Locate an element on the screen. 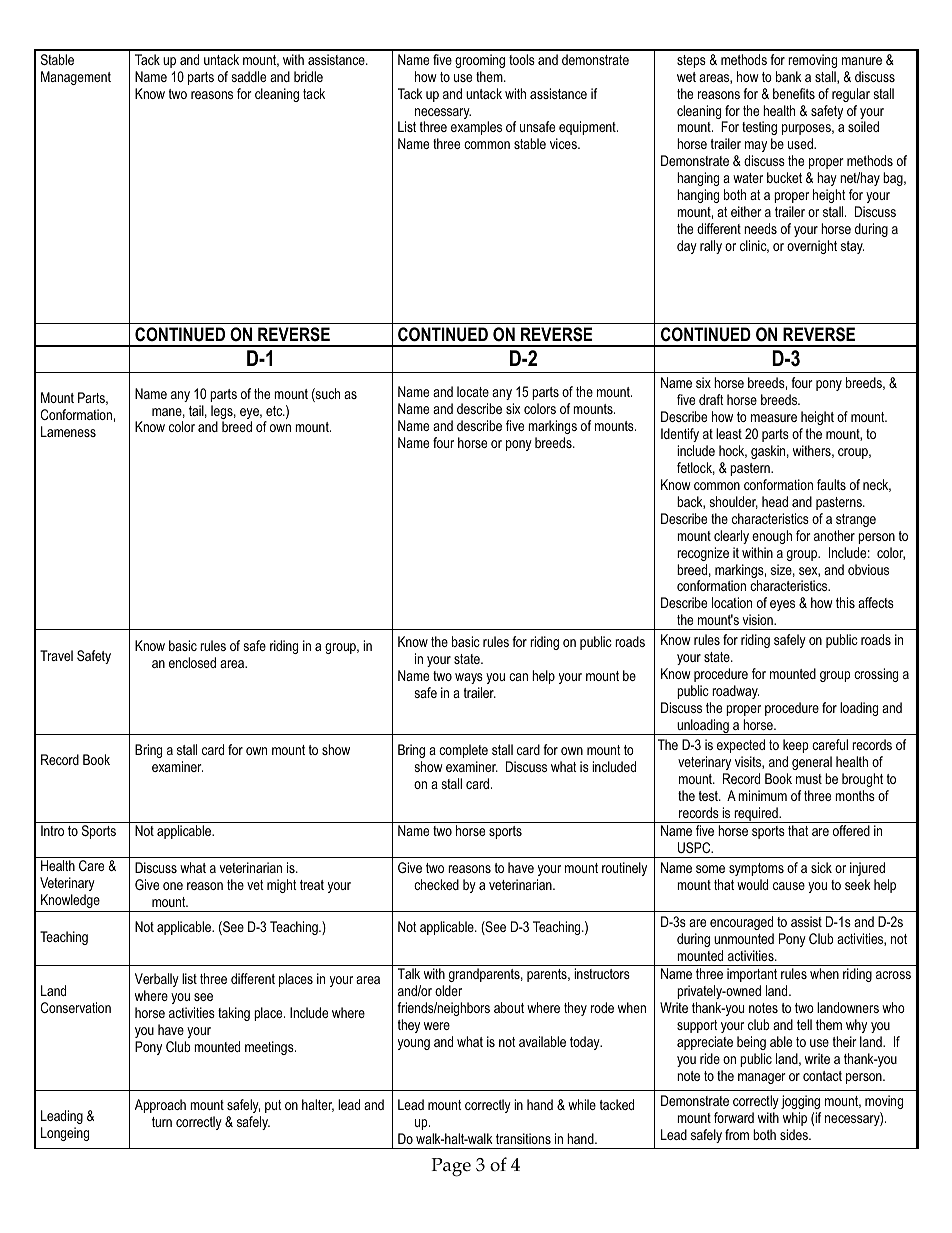 Image resolution: width=952 pixels, height=1233 pixels. eyes is located at coordinates (782, 605).
